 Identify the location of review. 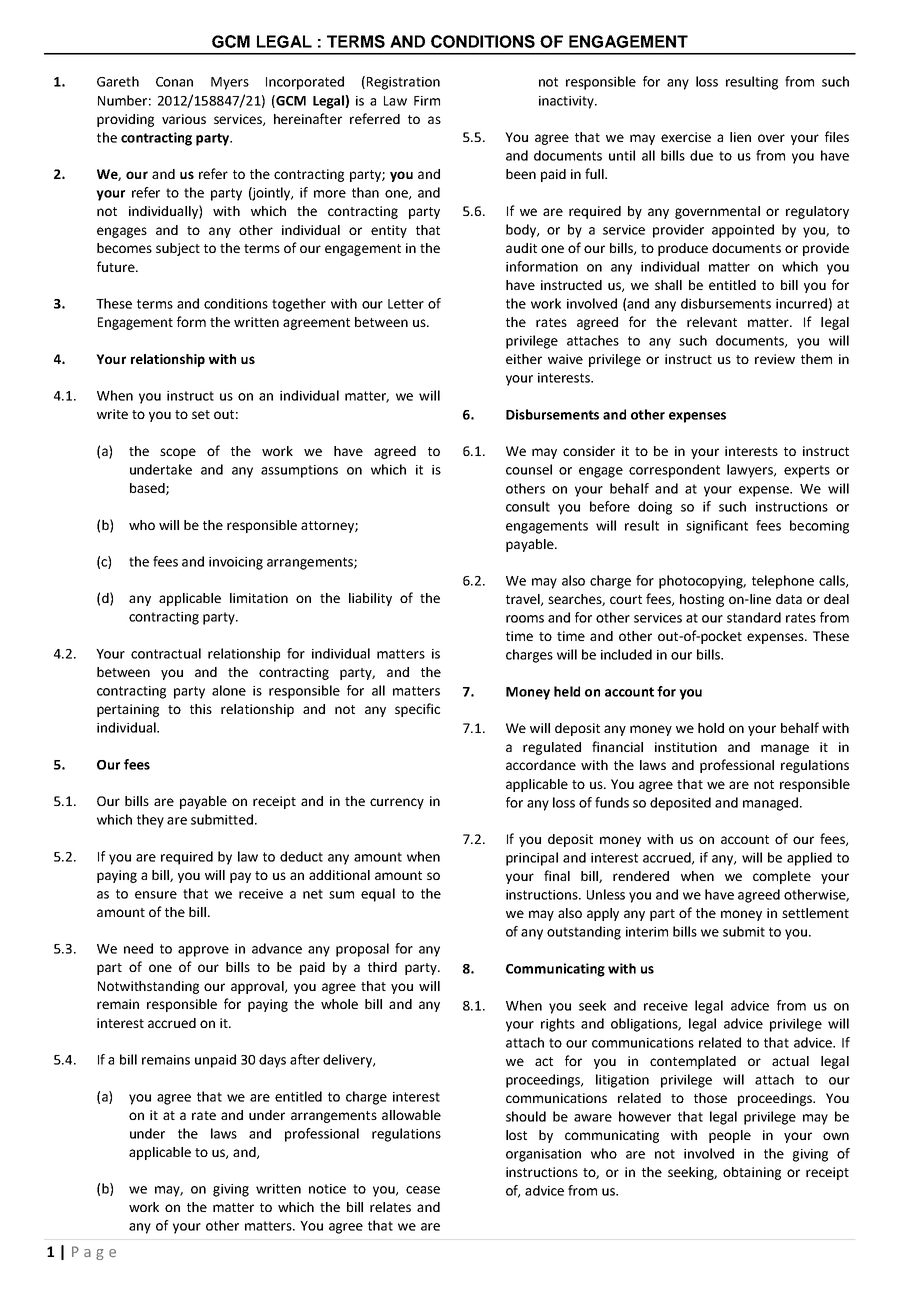
(775, 359).
